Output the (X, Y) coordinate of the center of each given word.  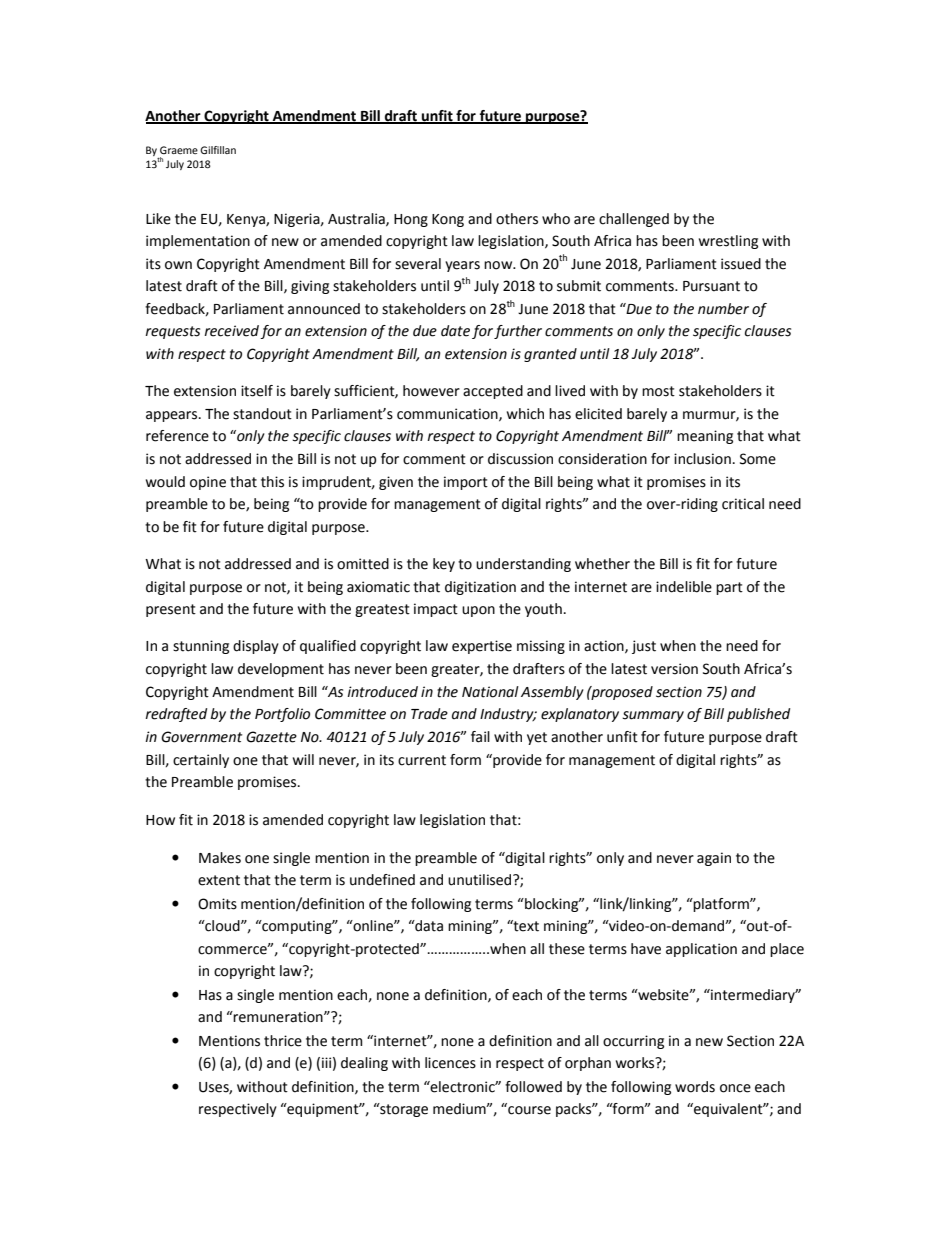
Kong (448, 220)
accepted (493, 392)
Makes (220, 858)
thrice (283, 1041)
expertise (482, 647)
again (714, 859)
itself (257, 391)
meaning (705, 437)
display (256, 647)
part (729, 588)
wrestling (728, 242)
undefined (382, 880)
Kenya (247, 220)
